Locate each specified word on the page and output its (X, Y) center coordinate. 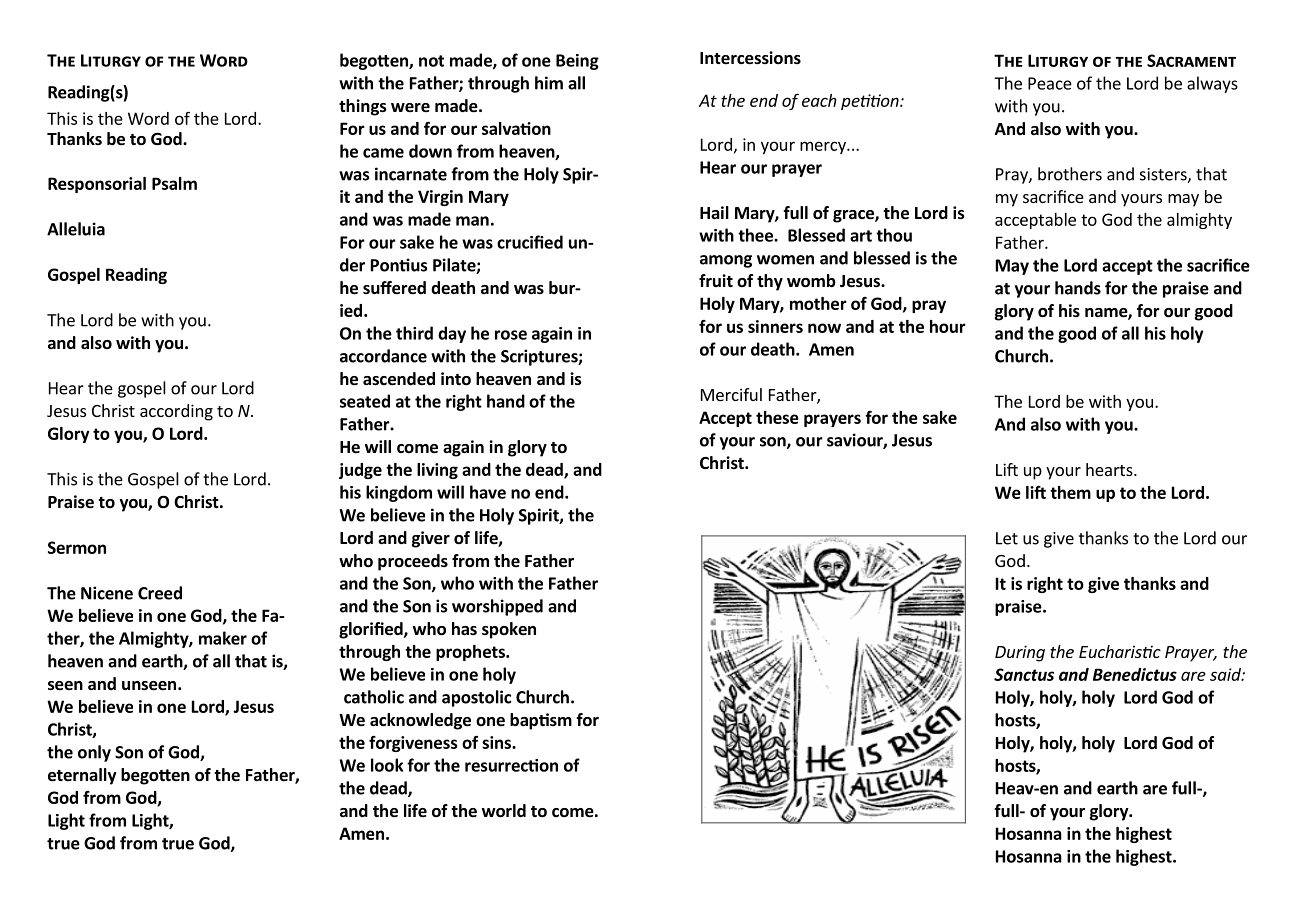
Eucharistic (1120, 651)
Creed (160, 593)
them (1070, 492)
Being (577, 62)
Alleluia (76, 229)
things (363, 107)
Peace (1050, 83)
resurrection (511, 765)
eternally (82, 776)
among (726, 261)
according (176, 412)
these (777, 417)
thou (894, 235)
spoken (509, 630)
